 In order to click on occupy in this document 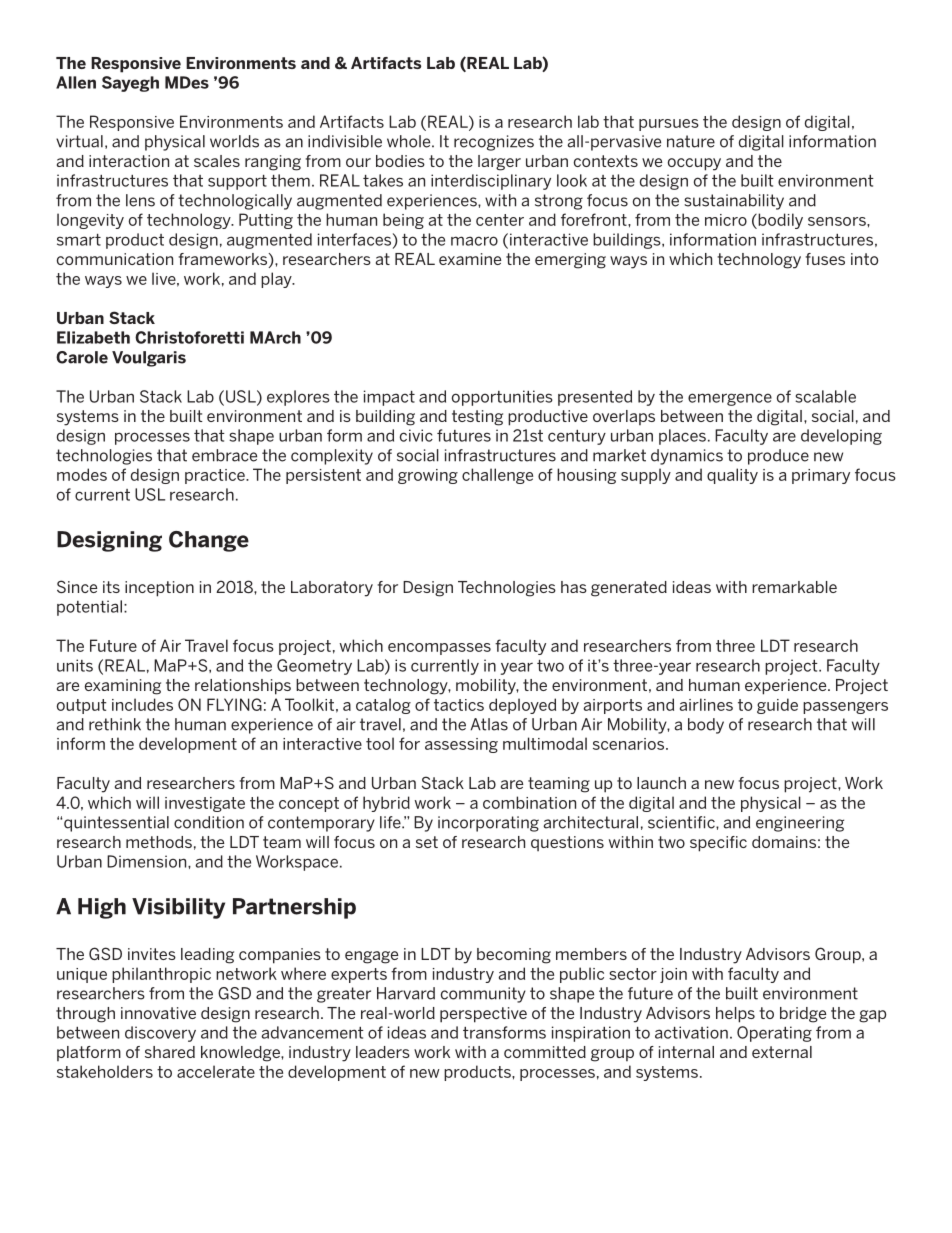, I will do `click(694, 164)`.
